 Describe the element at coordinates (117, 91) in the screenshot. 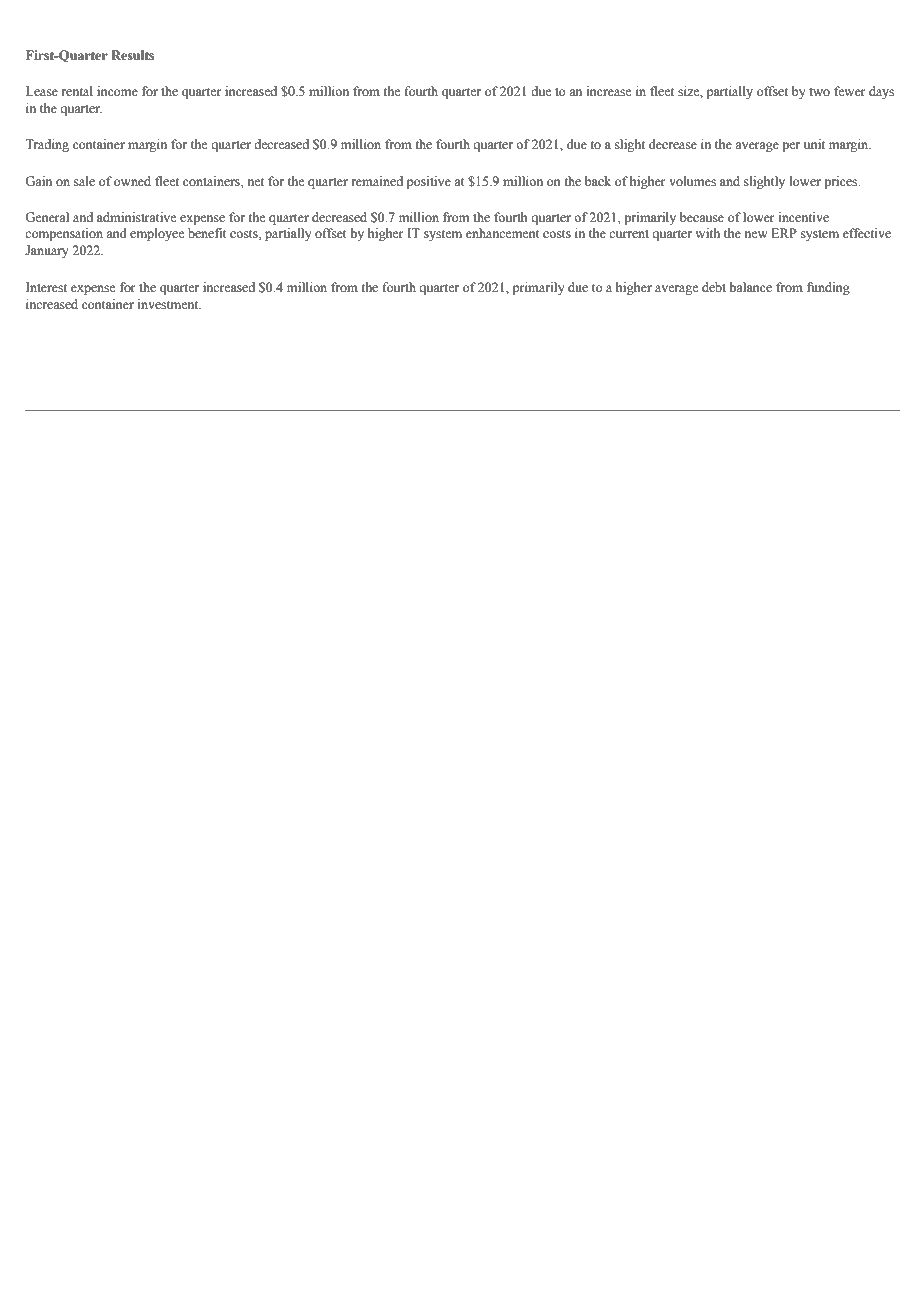

I see `income` at that location.
